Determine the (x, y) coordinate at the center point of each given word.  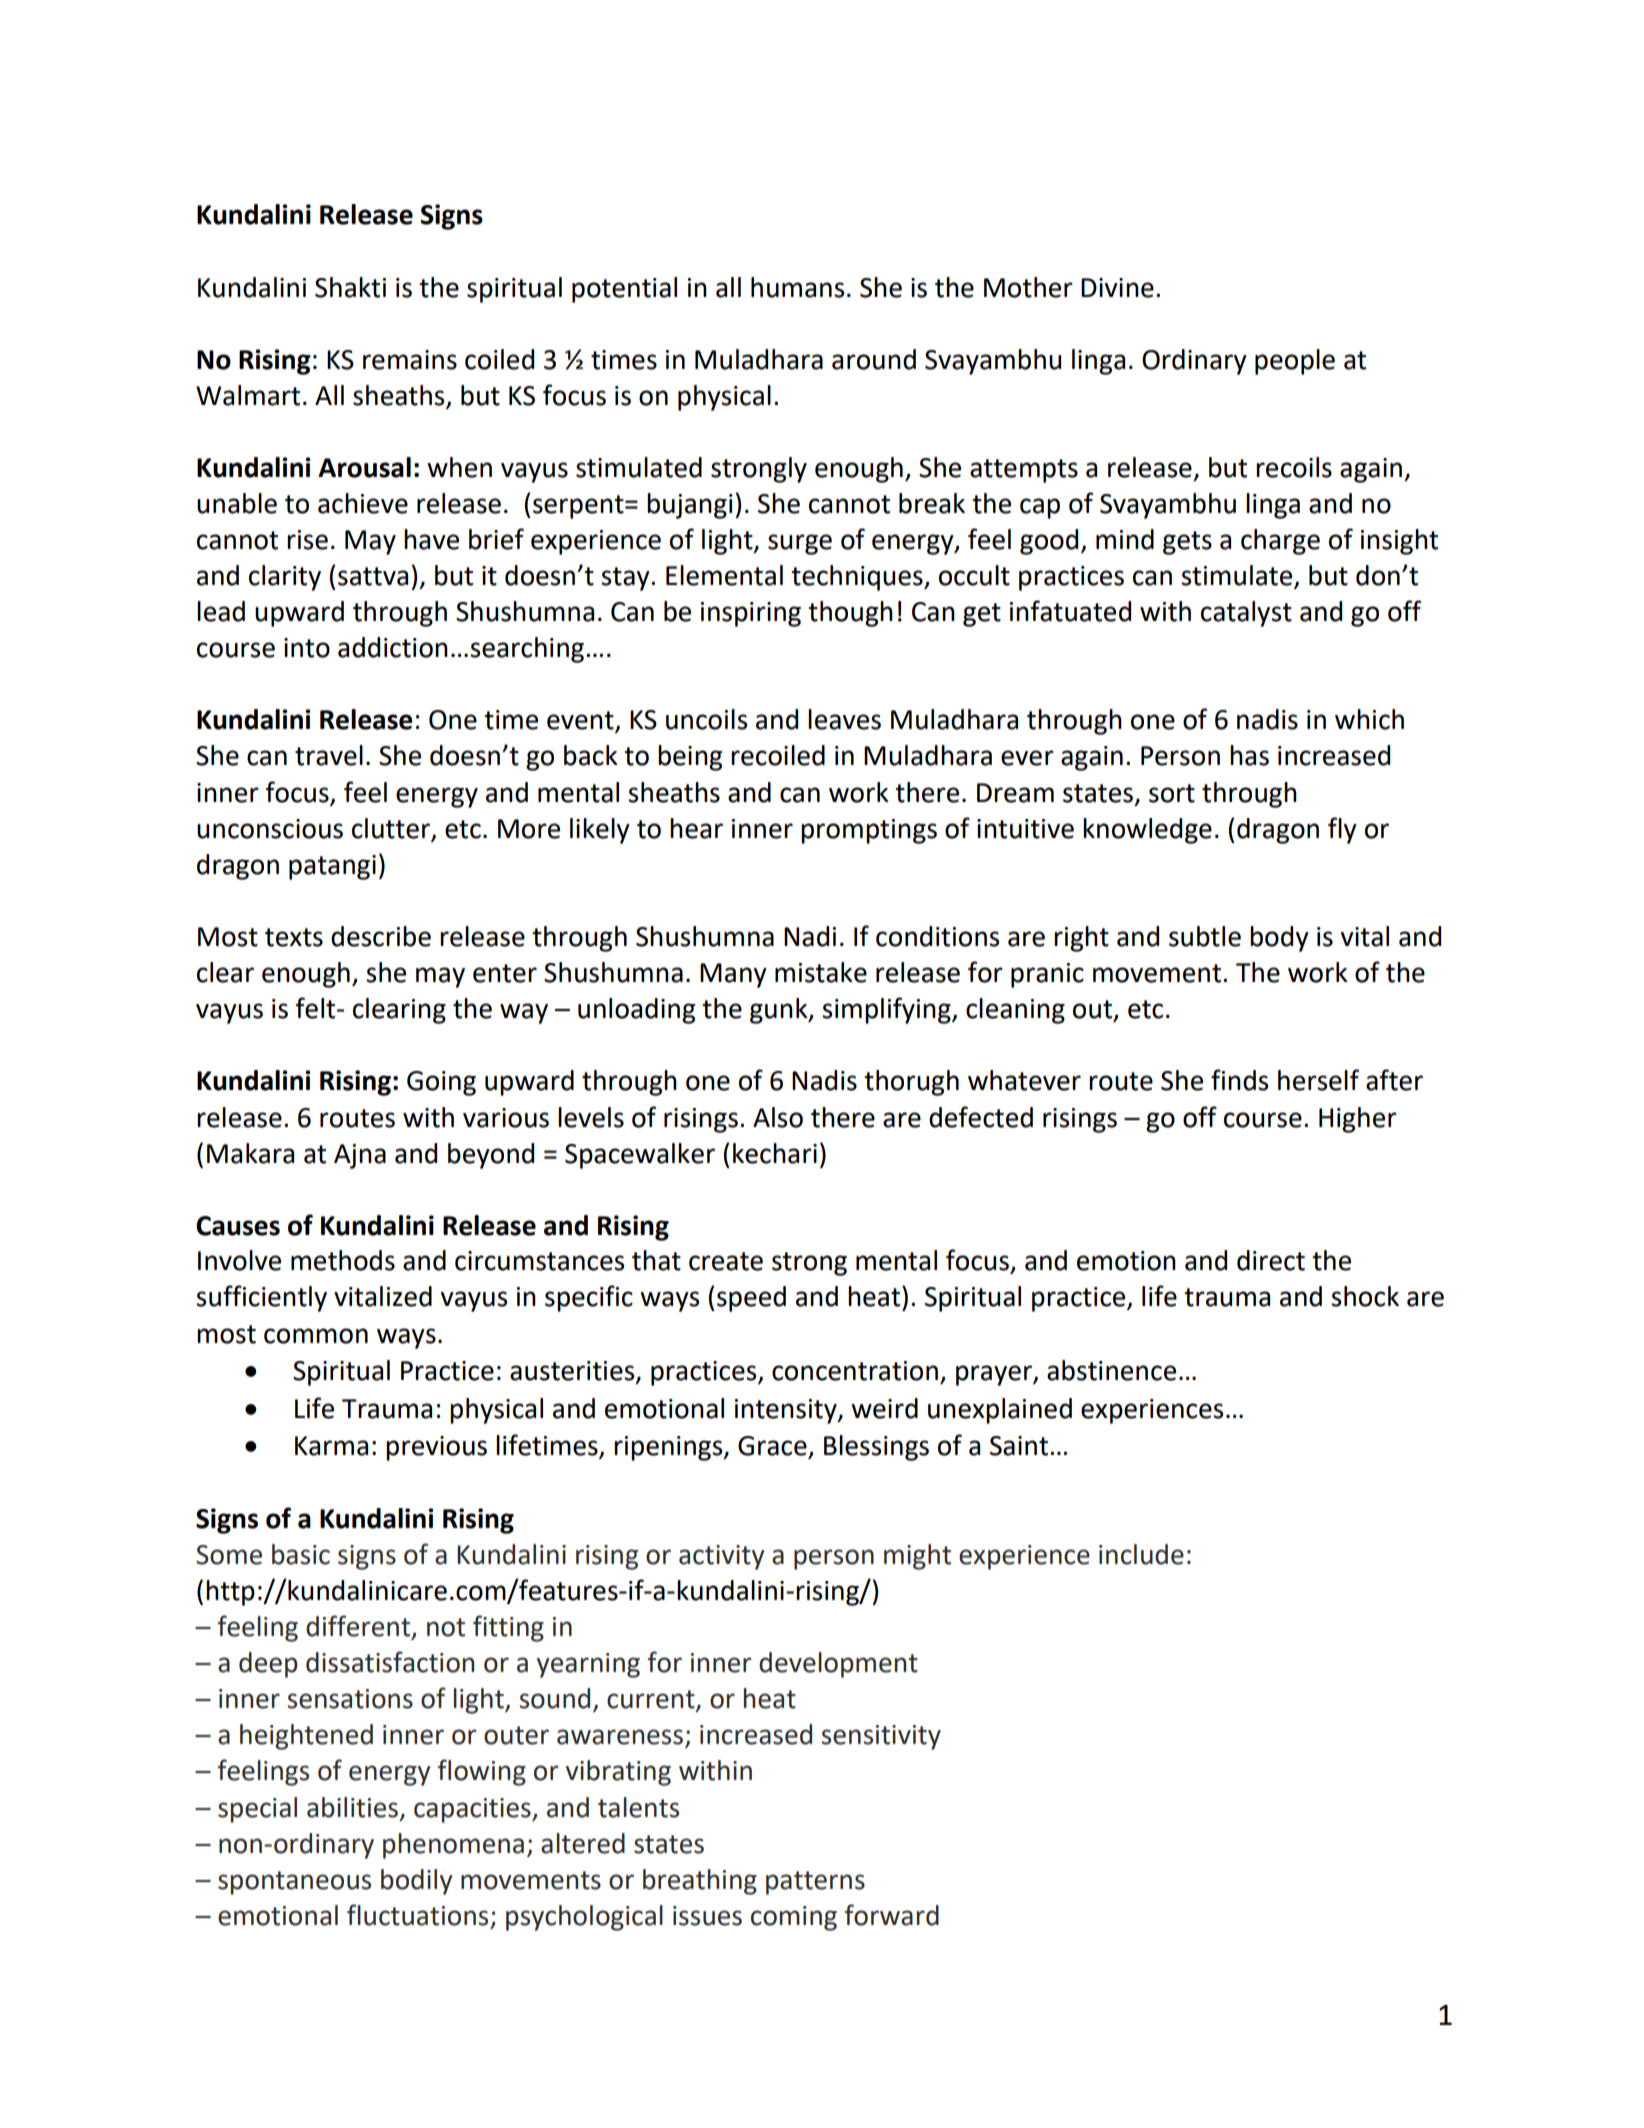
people (1295, 362)
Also (778, 1117)
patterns (815, 1883)
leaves (844, 719)
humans (797, 287)
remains (410, 360)
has (1249, 755)
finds (1239, 1080)
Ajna (360, 1156)
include (1141, 1554)
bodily (417, 1882)
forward (892, 1915)
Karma (331, 1446)
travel (329, 755)
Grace (773, 1447)
